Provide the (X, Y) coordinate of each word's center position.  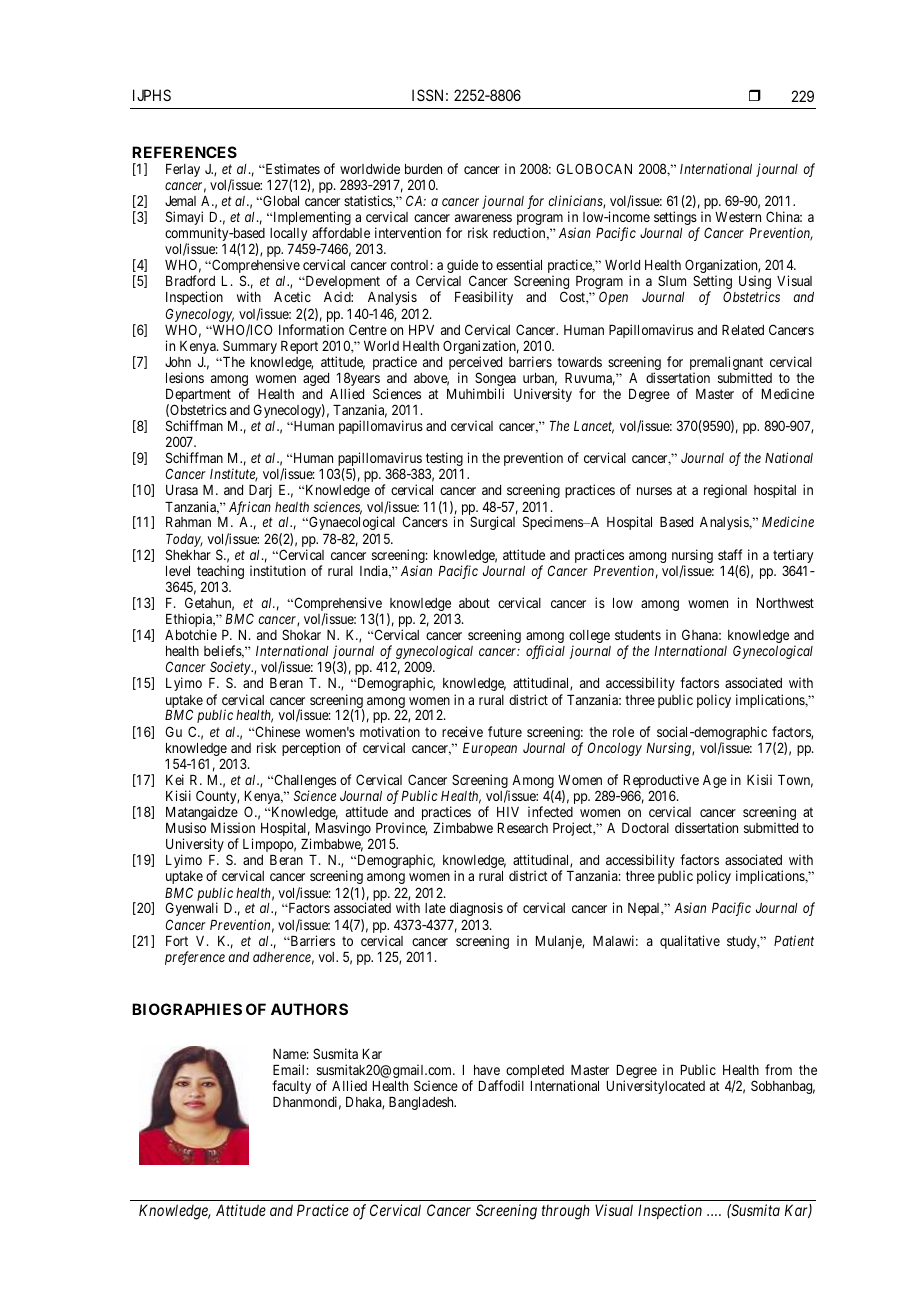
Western (738, 217)
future (505, 731)
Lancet (594, 427)
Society (231, 669)
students (638, 635)
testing (444, 460)
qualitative (690, 942)
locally (288, 234)
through (566, 1212)
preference (195, 958)
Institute (234, 475)
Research (523, 828)
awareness (483, 218)
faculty (291, 1087)
